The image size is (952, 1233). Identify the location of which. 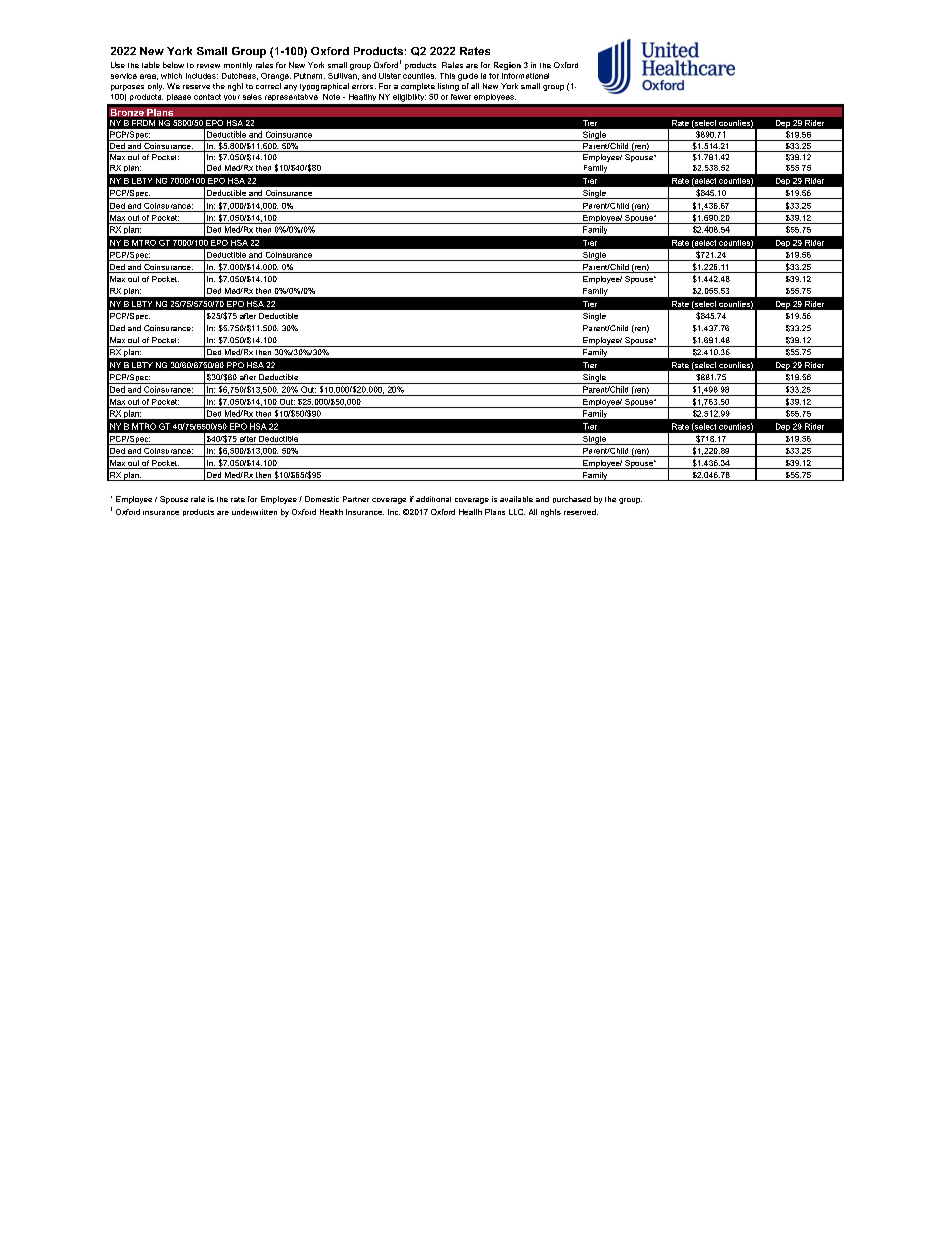
(171, 76).
